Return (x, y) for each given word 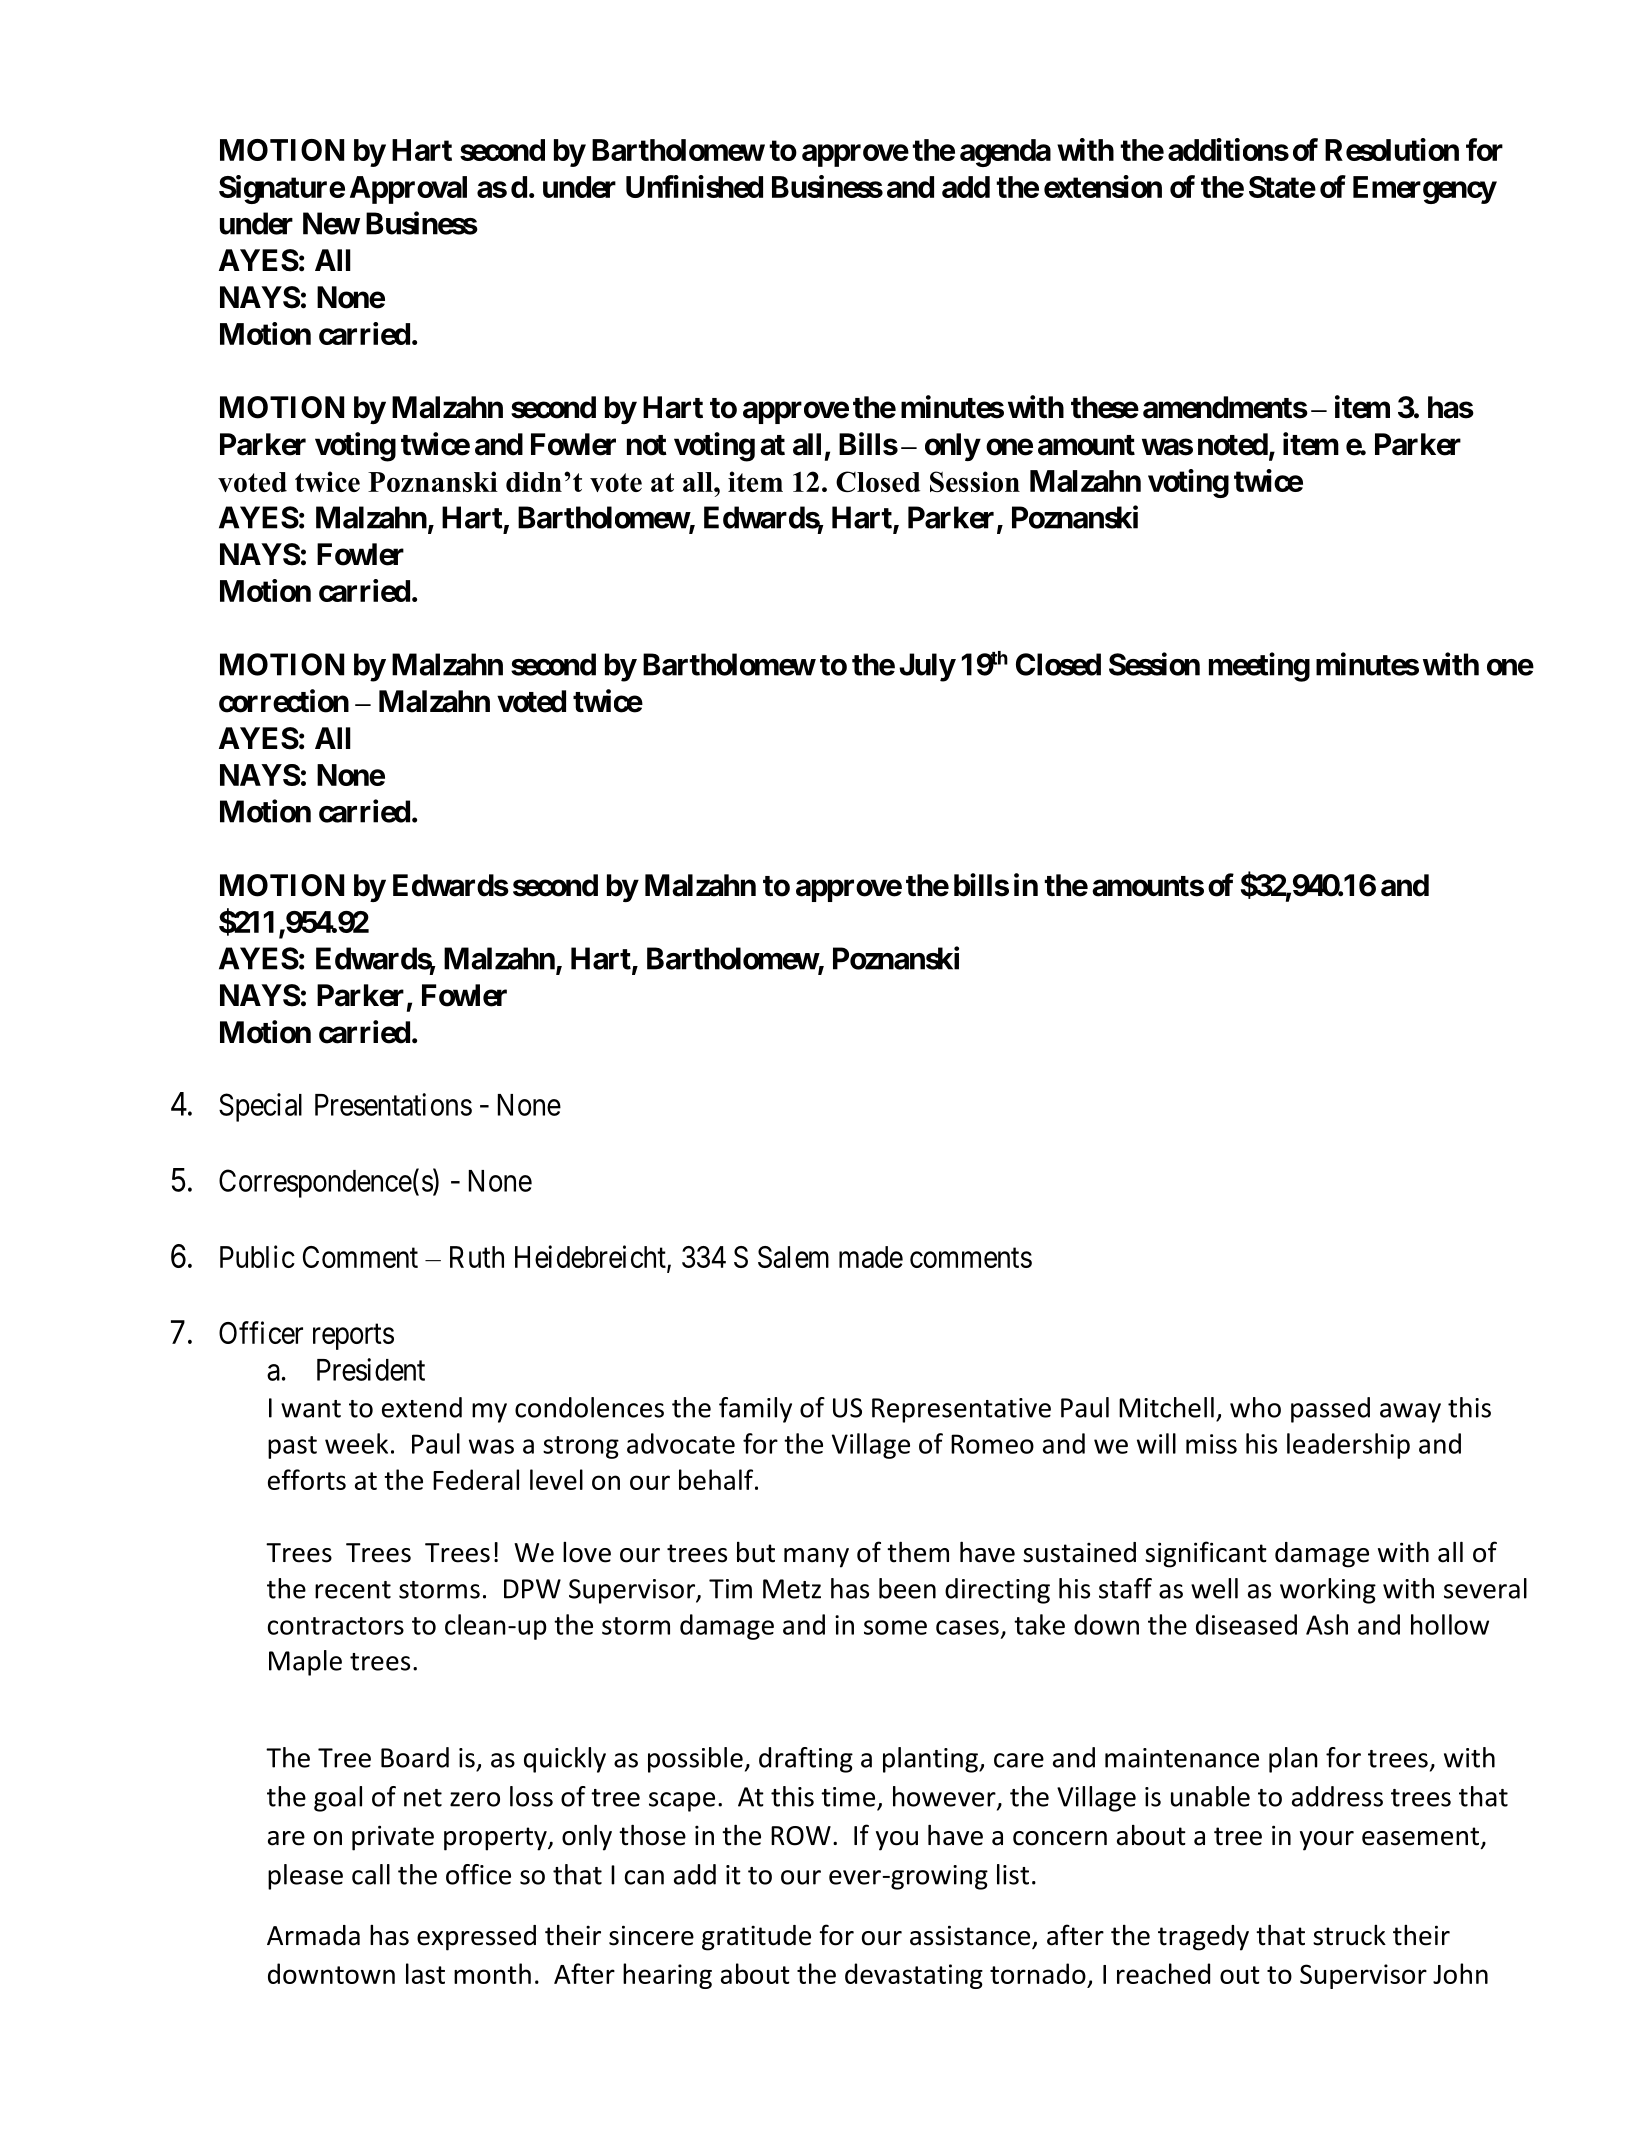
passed (1330, 1410)
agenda (1005, 153)
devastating (914, 1976)
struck (1349, 1935)
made (871, 1257)
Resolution (1392, 149)
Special (260, 1107)
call (371, 1874)
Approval (408, 190)
